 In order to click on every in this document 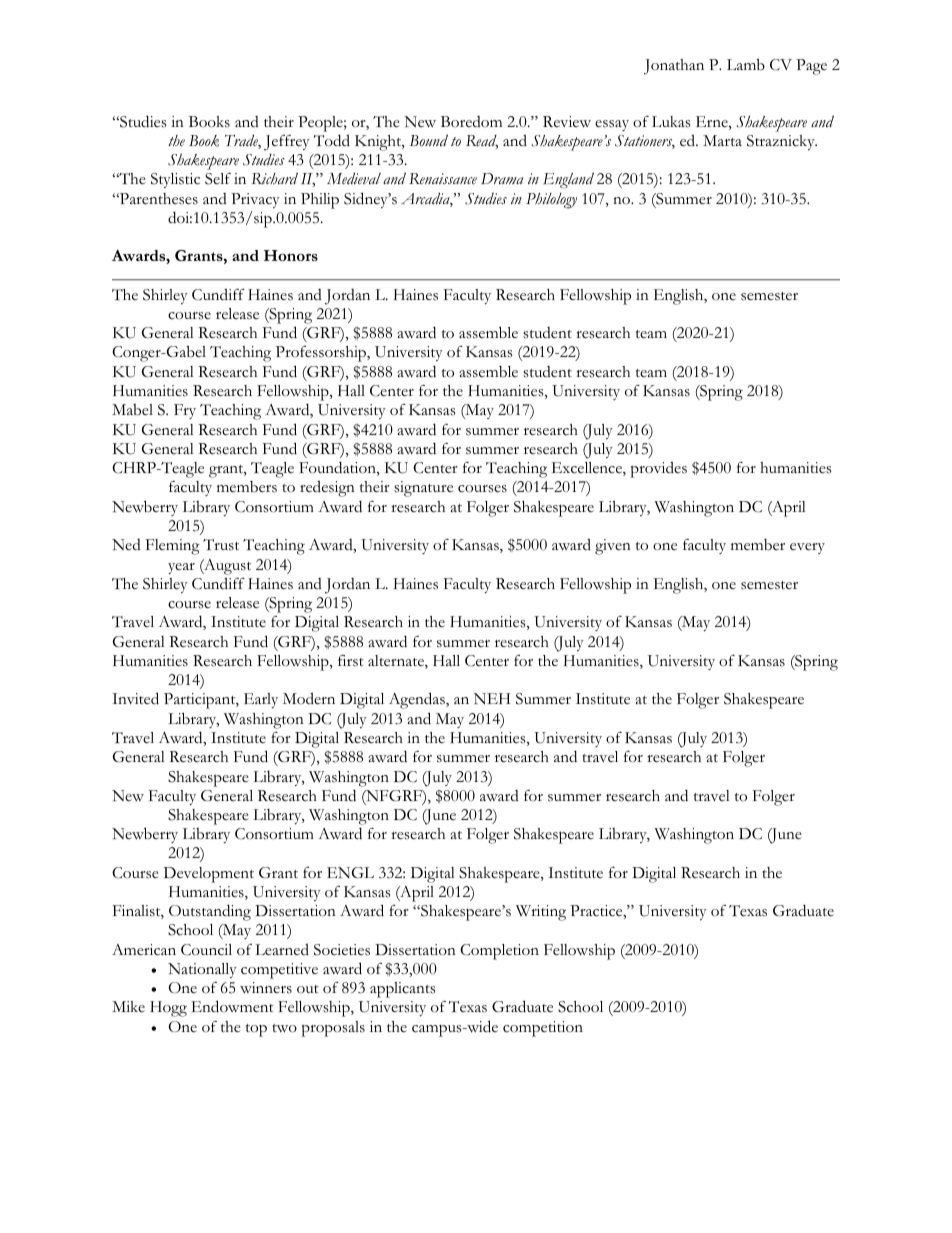, I will do `click(807, 548)`.
